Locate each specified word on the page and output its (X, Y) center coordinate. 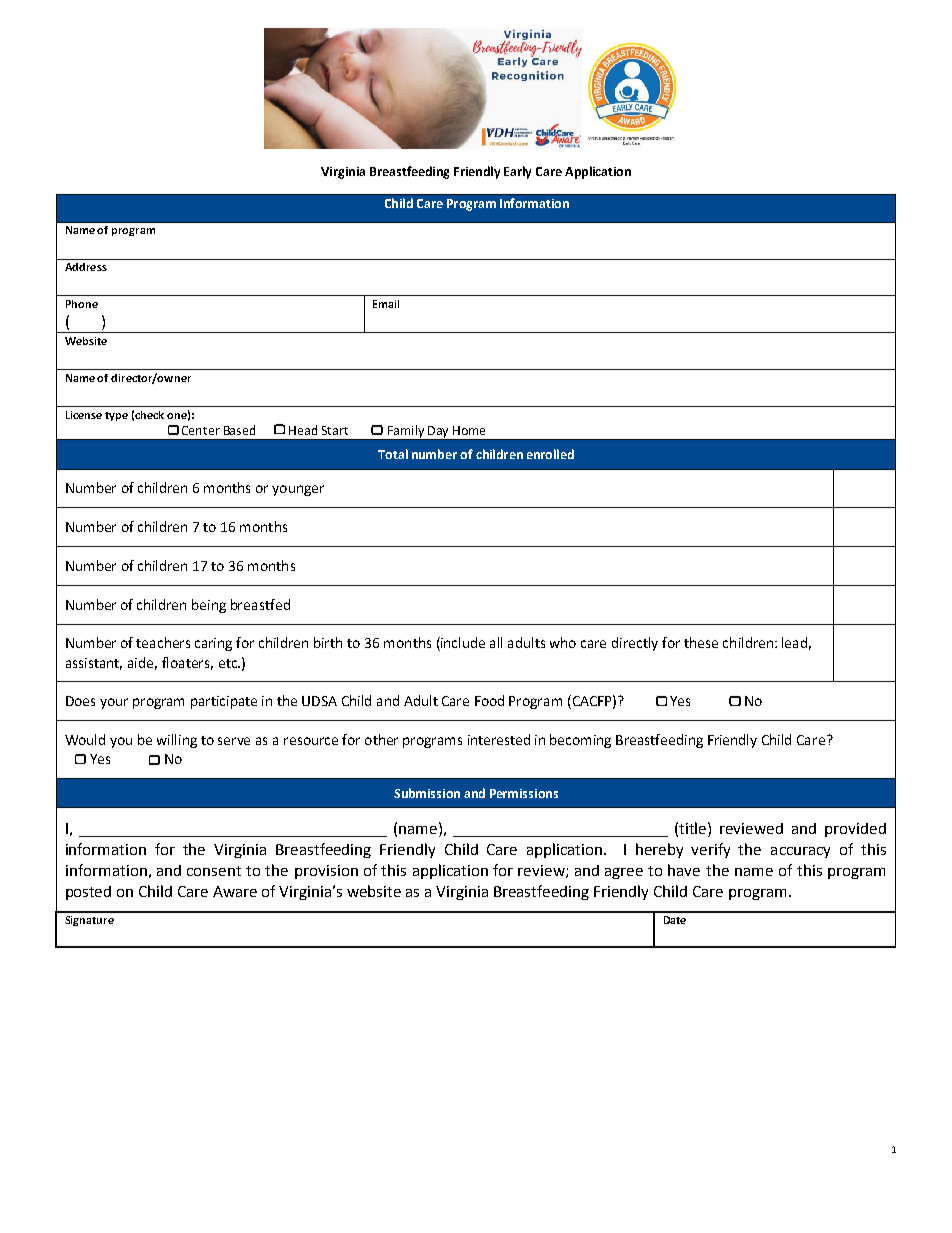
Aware (235, 891)
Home (469, 430)
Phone (82, 304)
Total (393, 454)
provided (855, 830)
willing (177, 741)
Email (386, 304)
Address (86, 267)
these (701, 642)
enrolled (550, 454)
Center (201, 430)
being (209, 606)
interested (499, 739)
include (462, 644)
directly (635, 644)
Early (517, 172)
